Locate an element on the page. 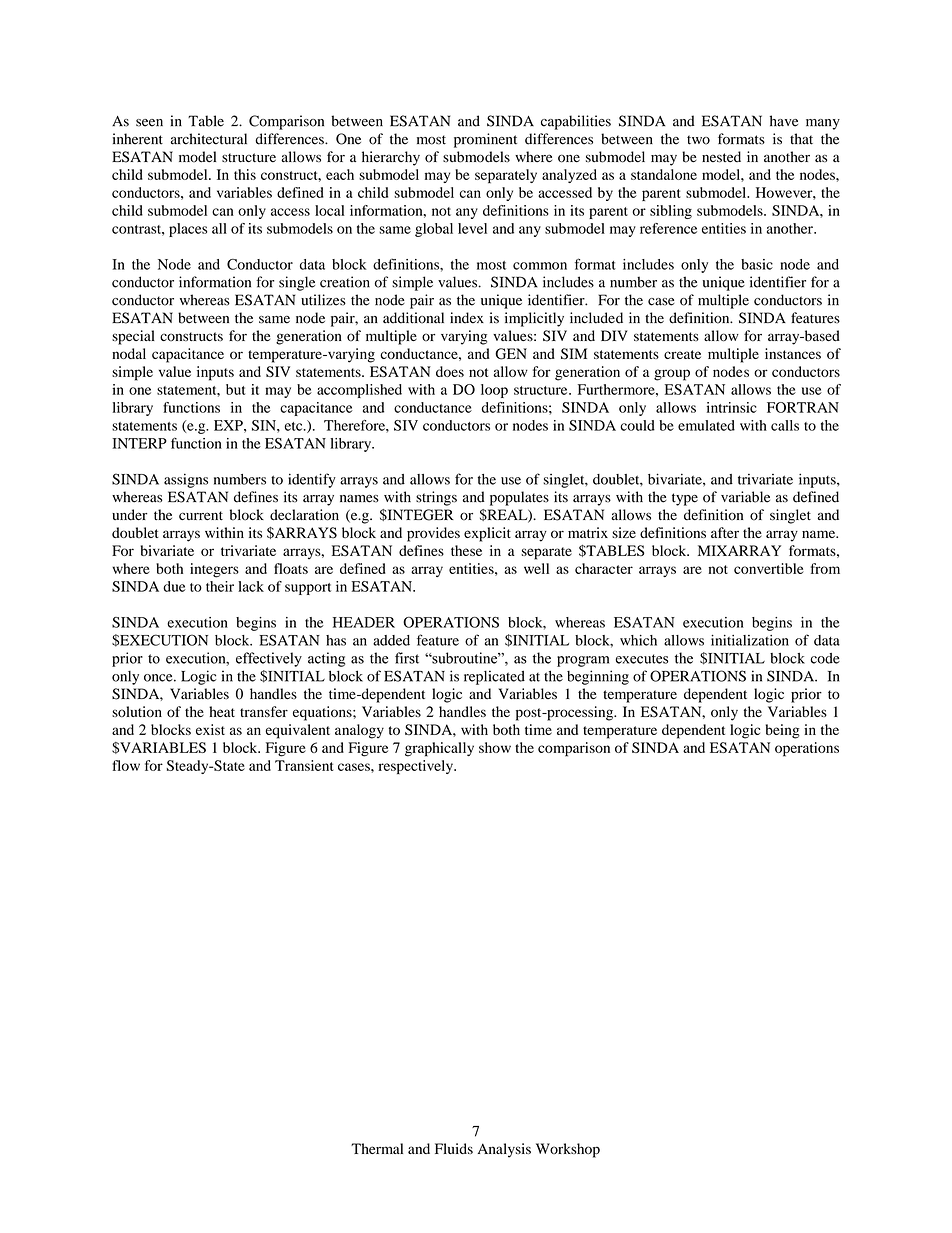 The image size is (952, 1233). type is located at coordinates (685, 499).
